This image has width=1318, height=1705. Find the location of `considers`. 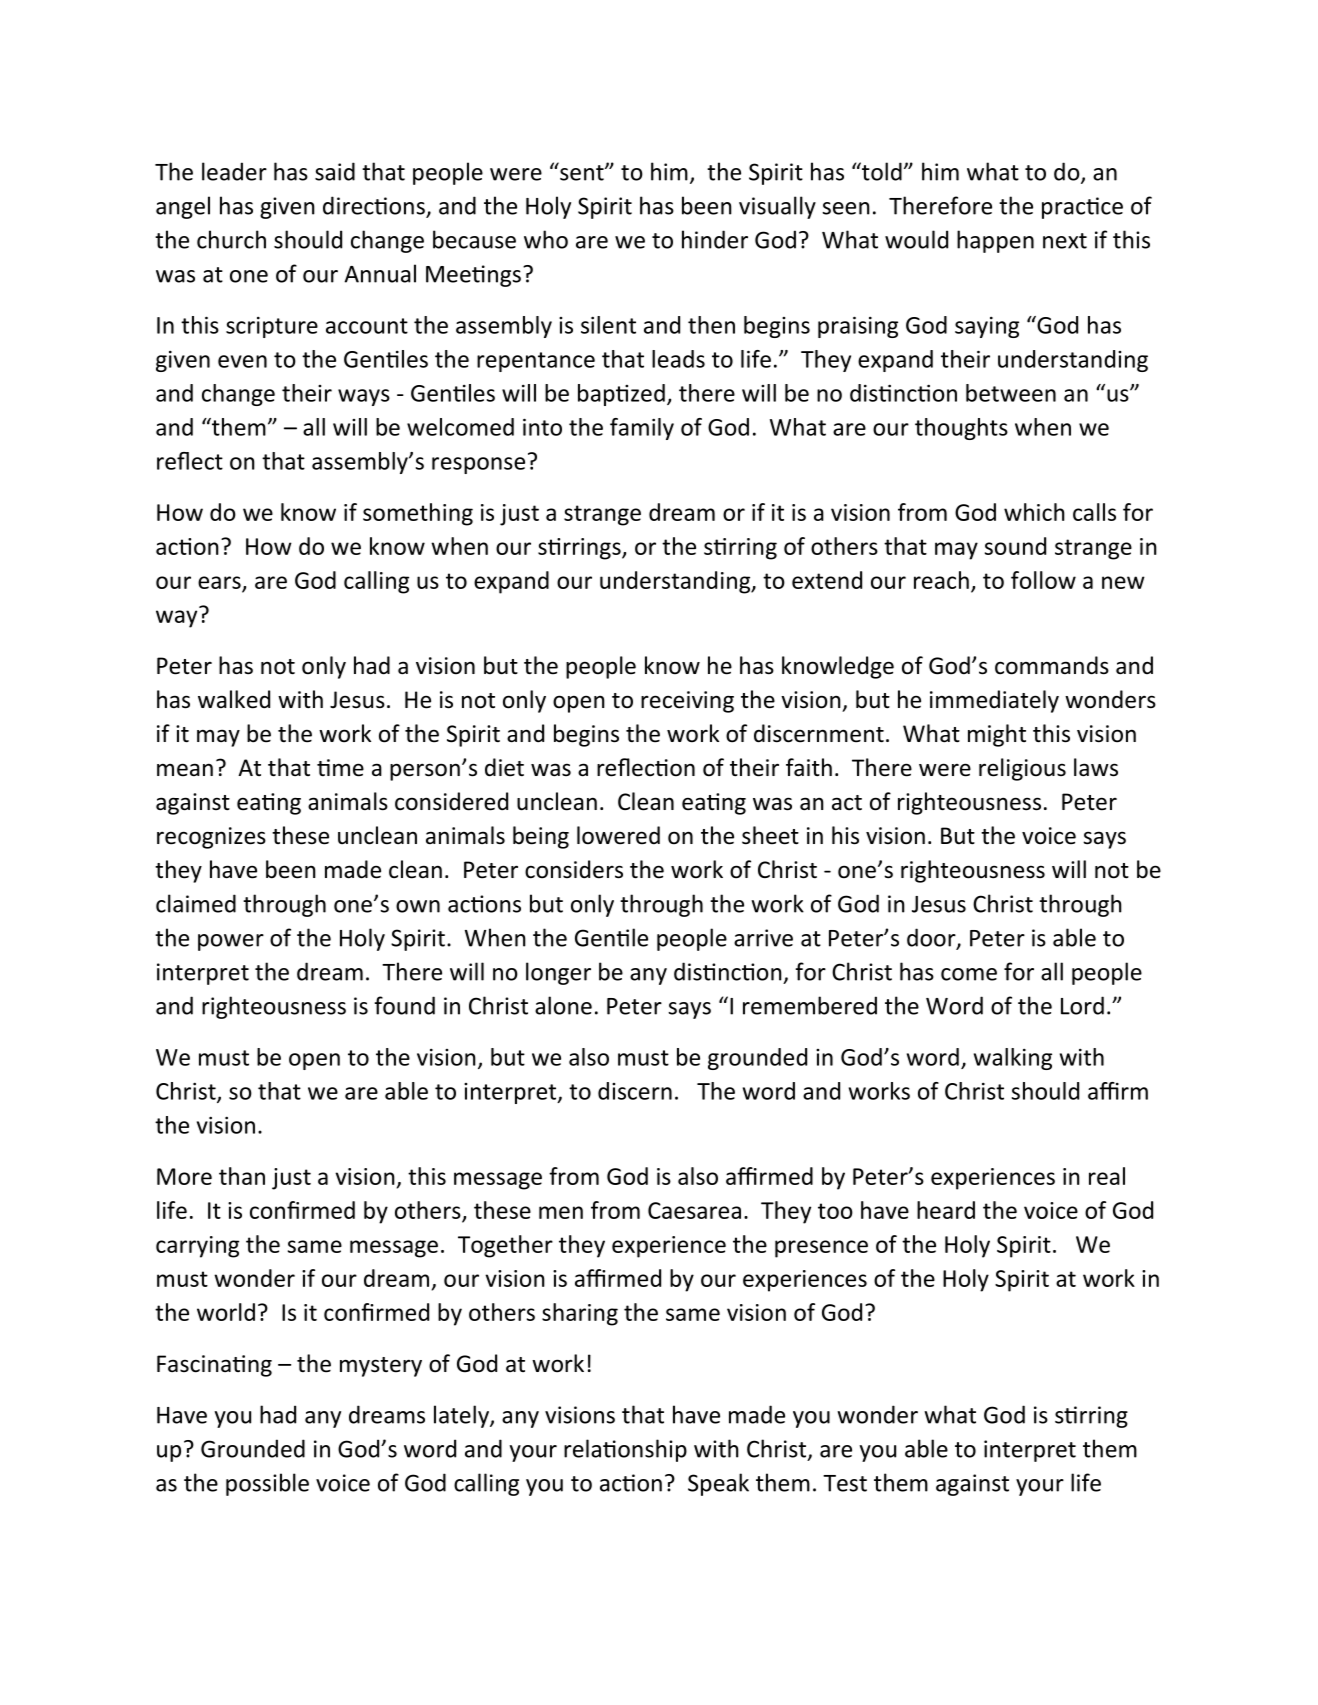

considers is located at coordinates (574, 869).
